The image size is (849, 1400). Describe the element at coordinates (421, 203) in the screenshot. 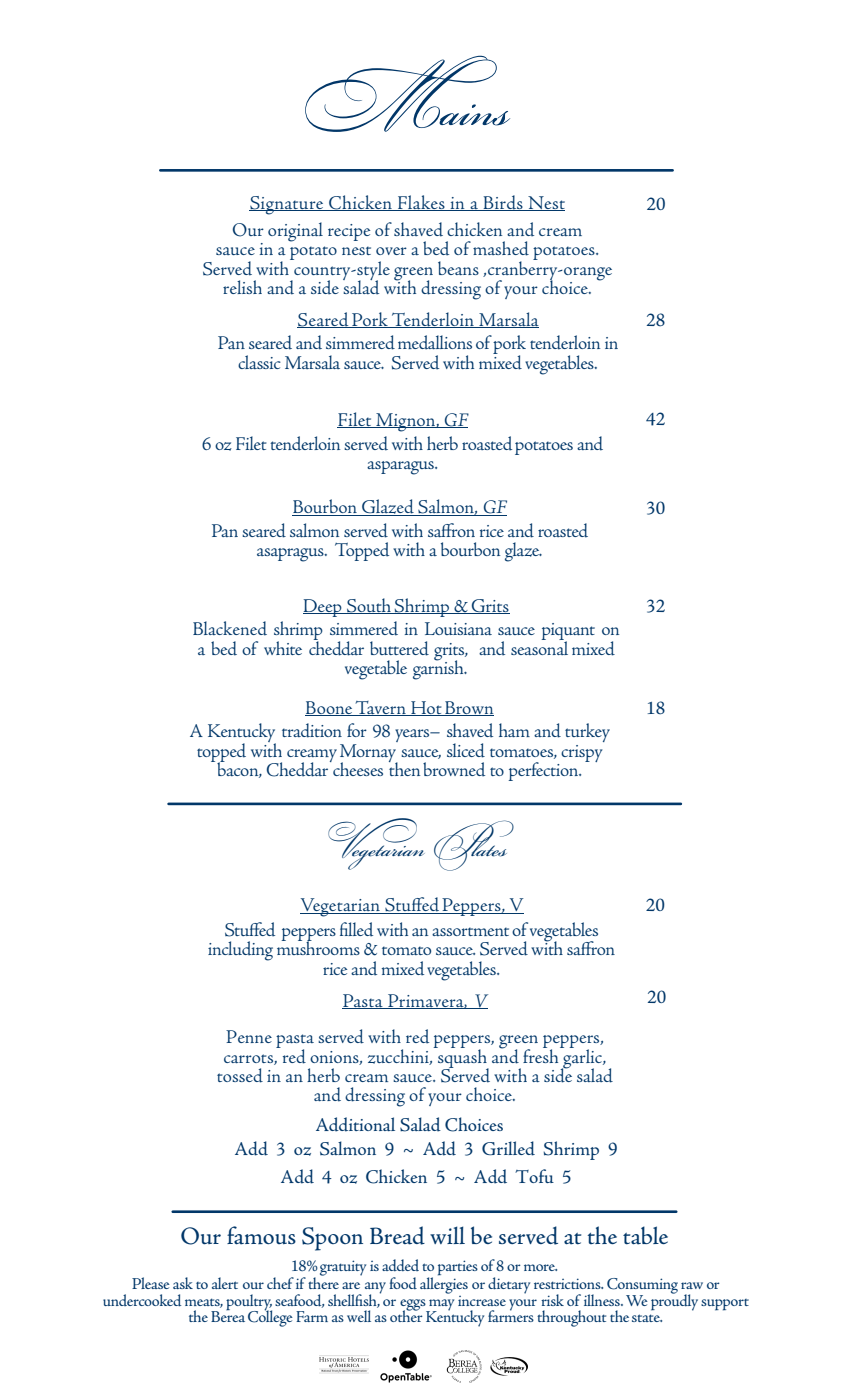

I see `Flakes` at that location.
